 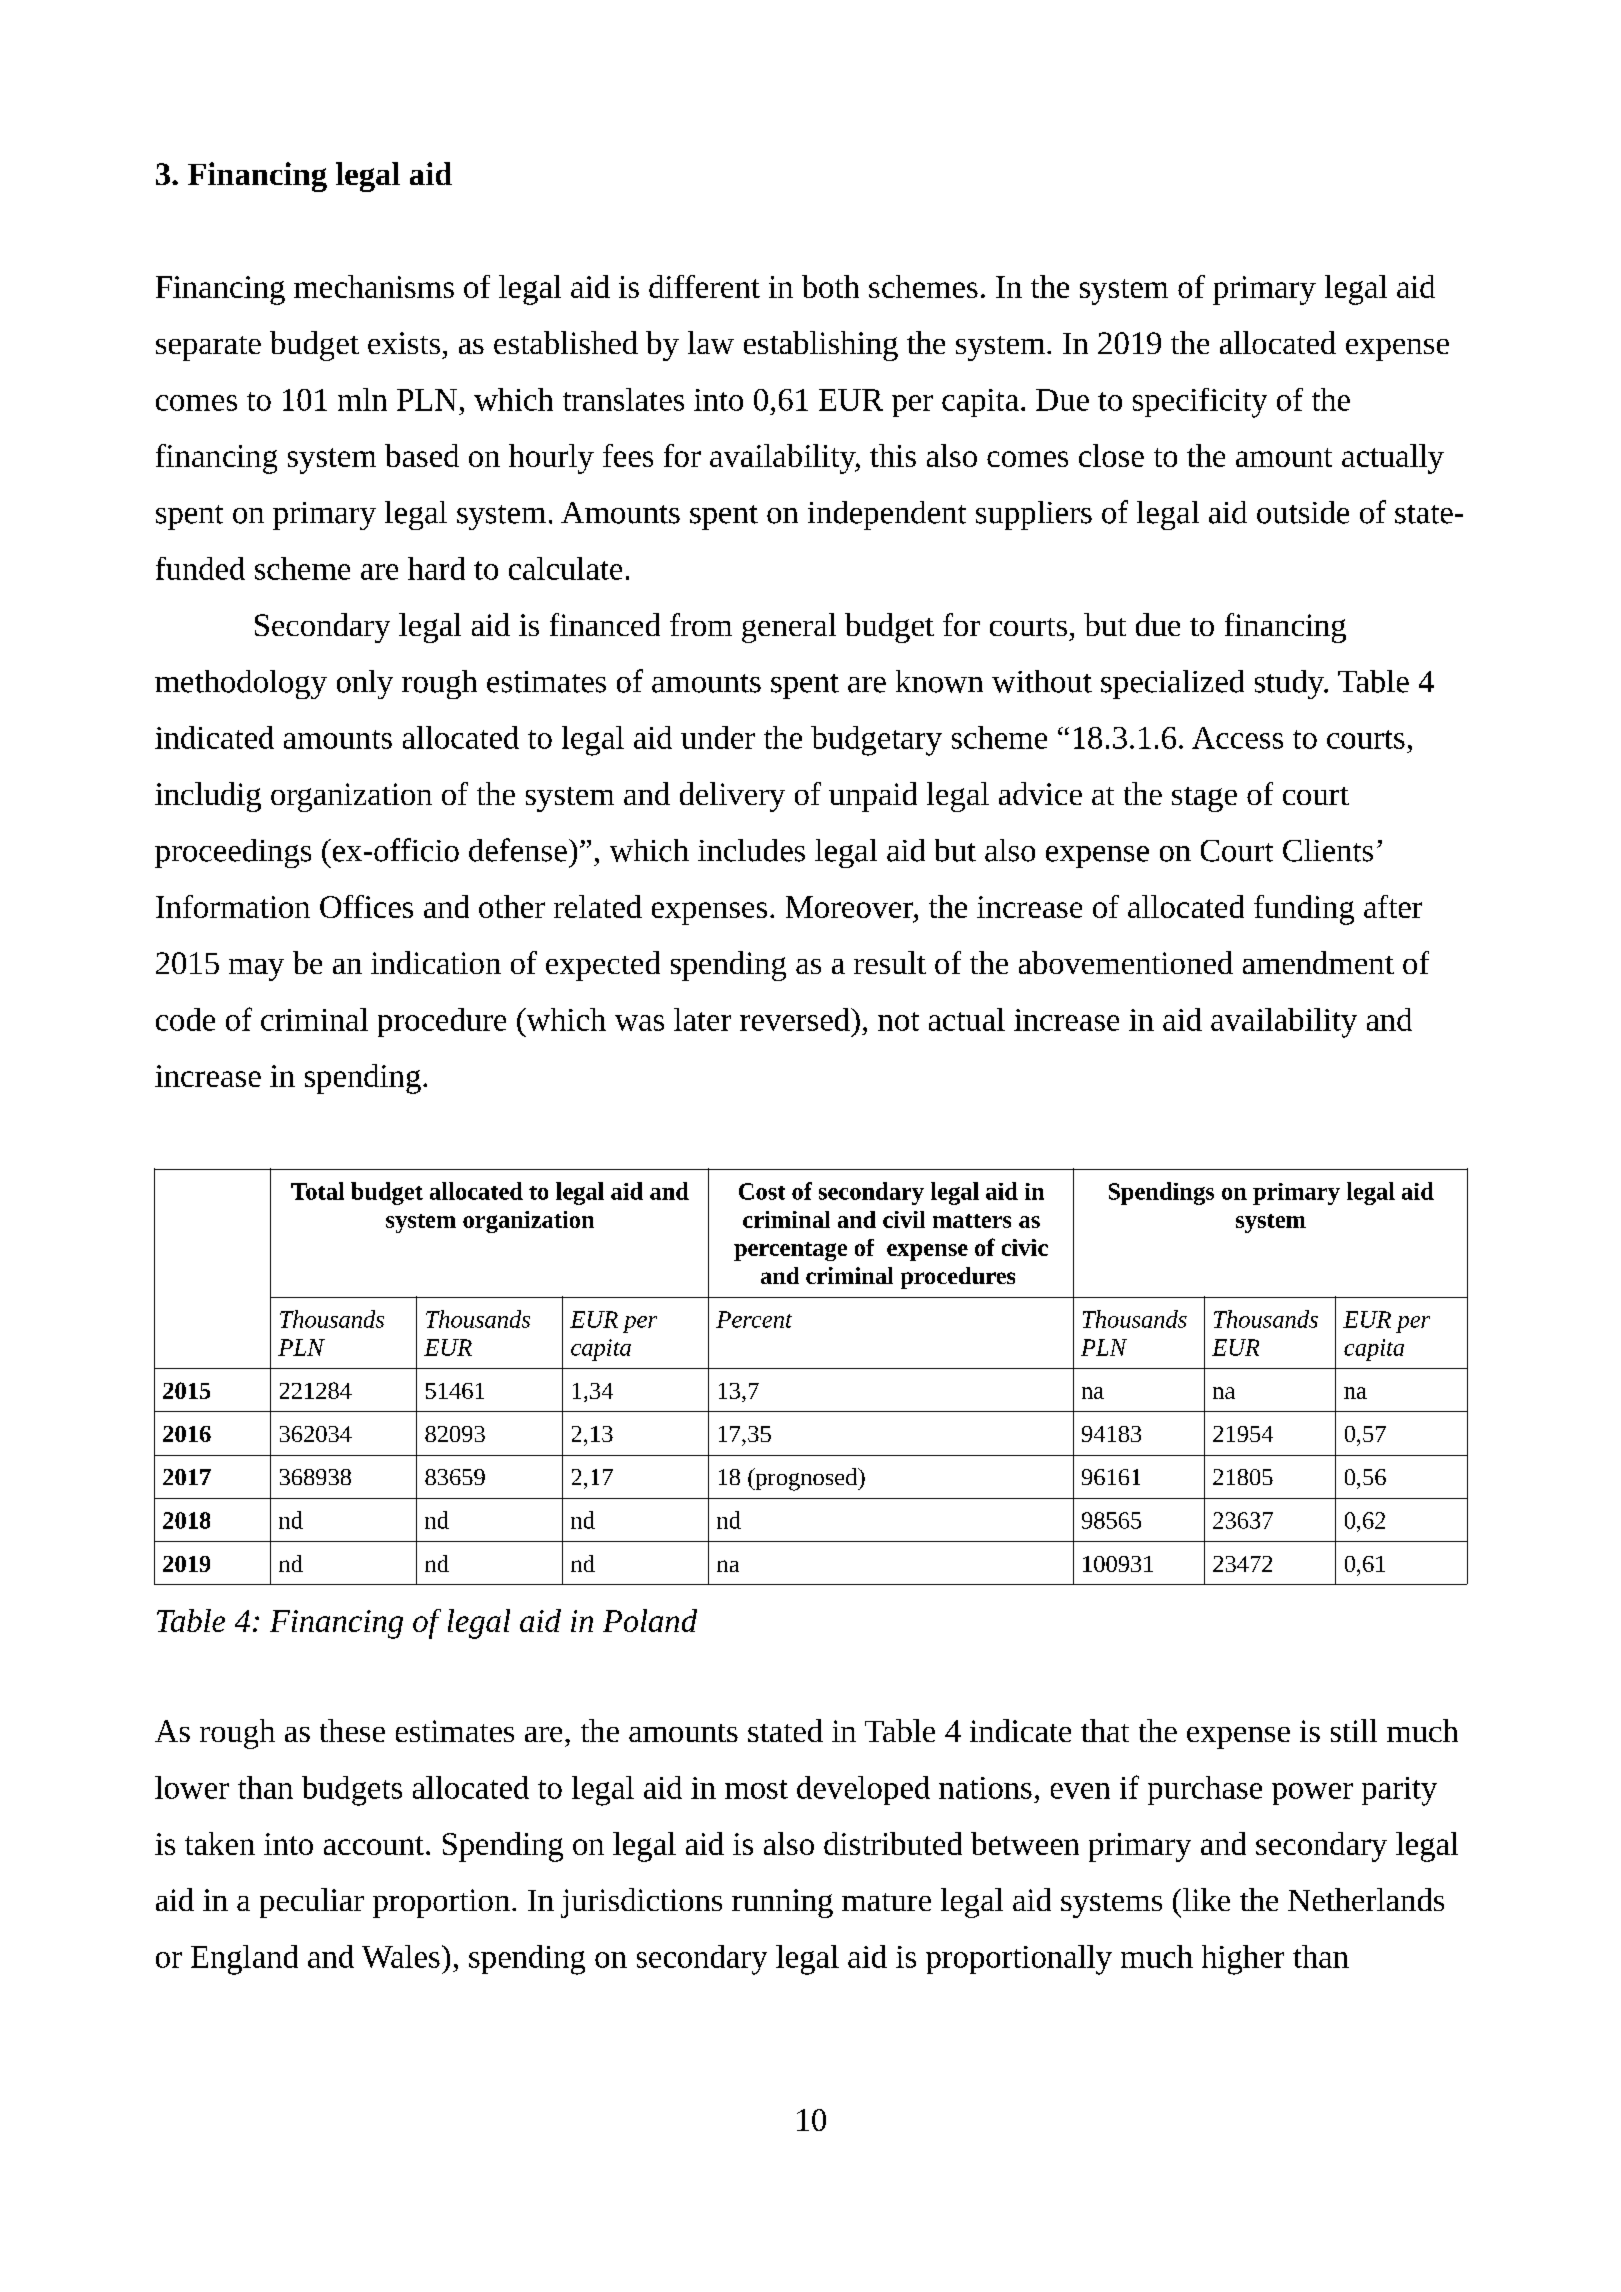 What do you see at coordinates (904, 1219) in the image?
I see `civil` at bounding box center [904, 1219].
